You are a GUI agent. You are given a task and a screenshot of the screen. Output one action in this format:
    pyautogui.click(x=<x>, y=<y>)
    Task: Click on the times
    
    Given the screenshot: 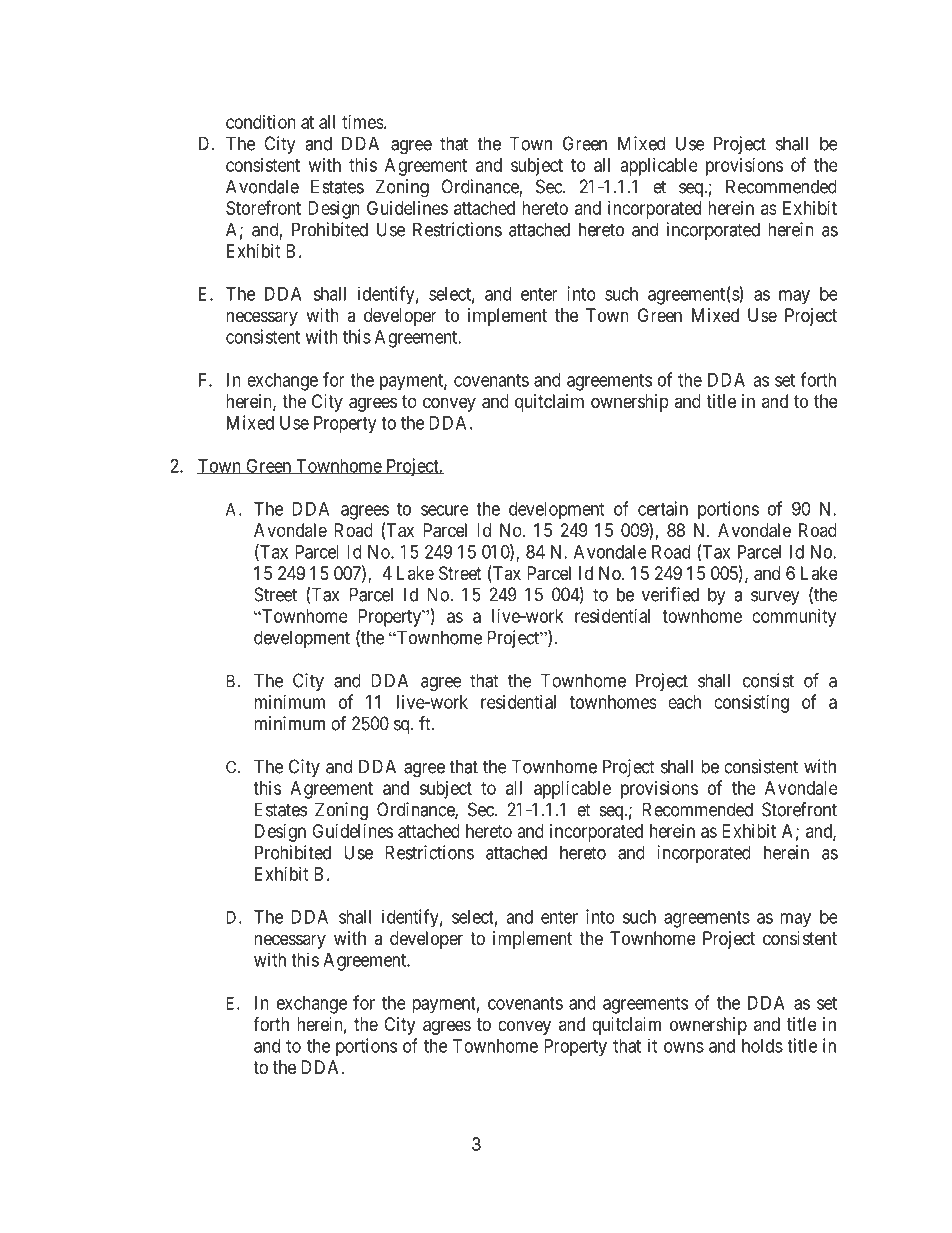 What is the action you would take?
    pyautogui.click(x=363, y=122)
